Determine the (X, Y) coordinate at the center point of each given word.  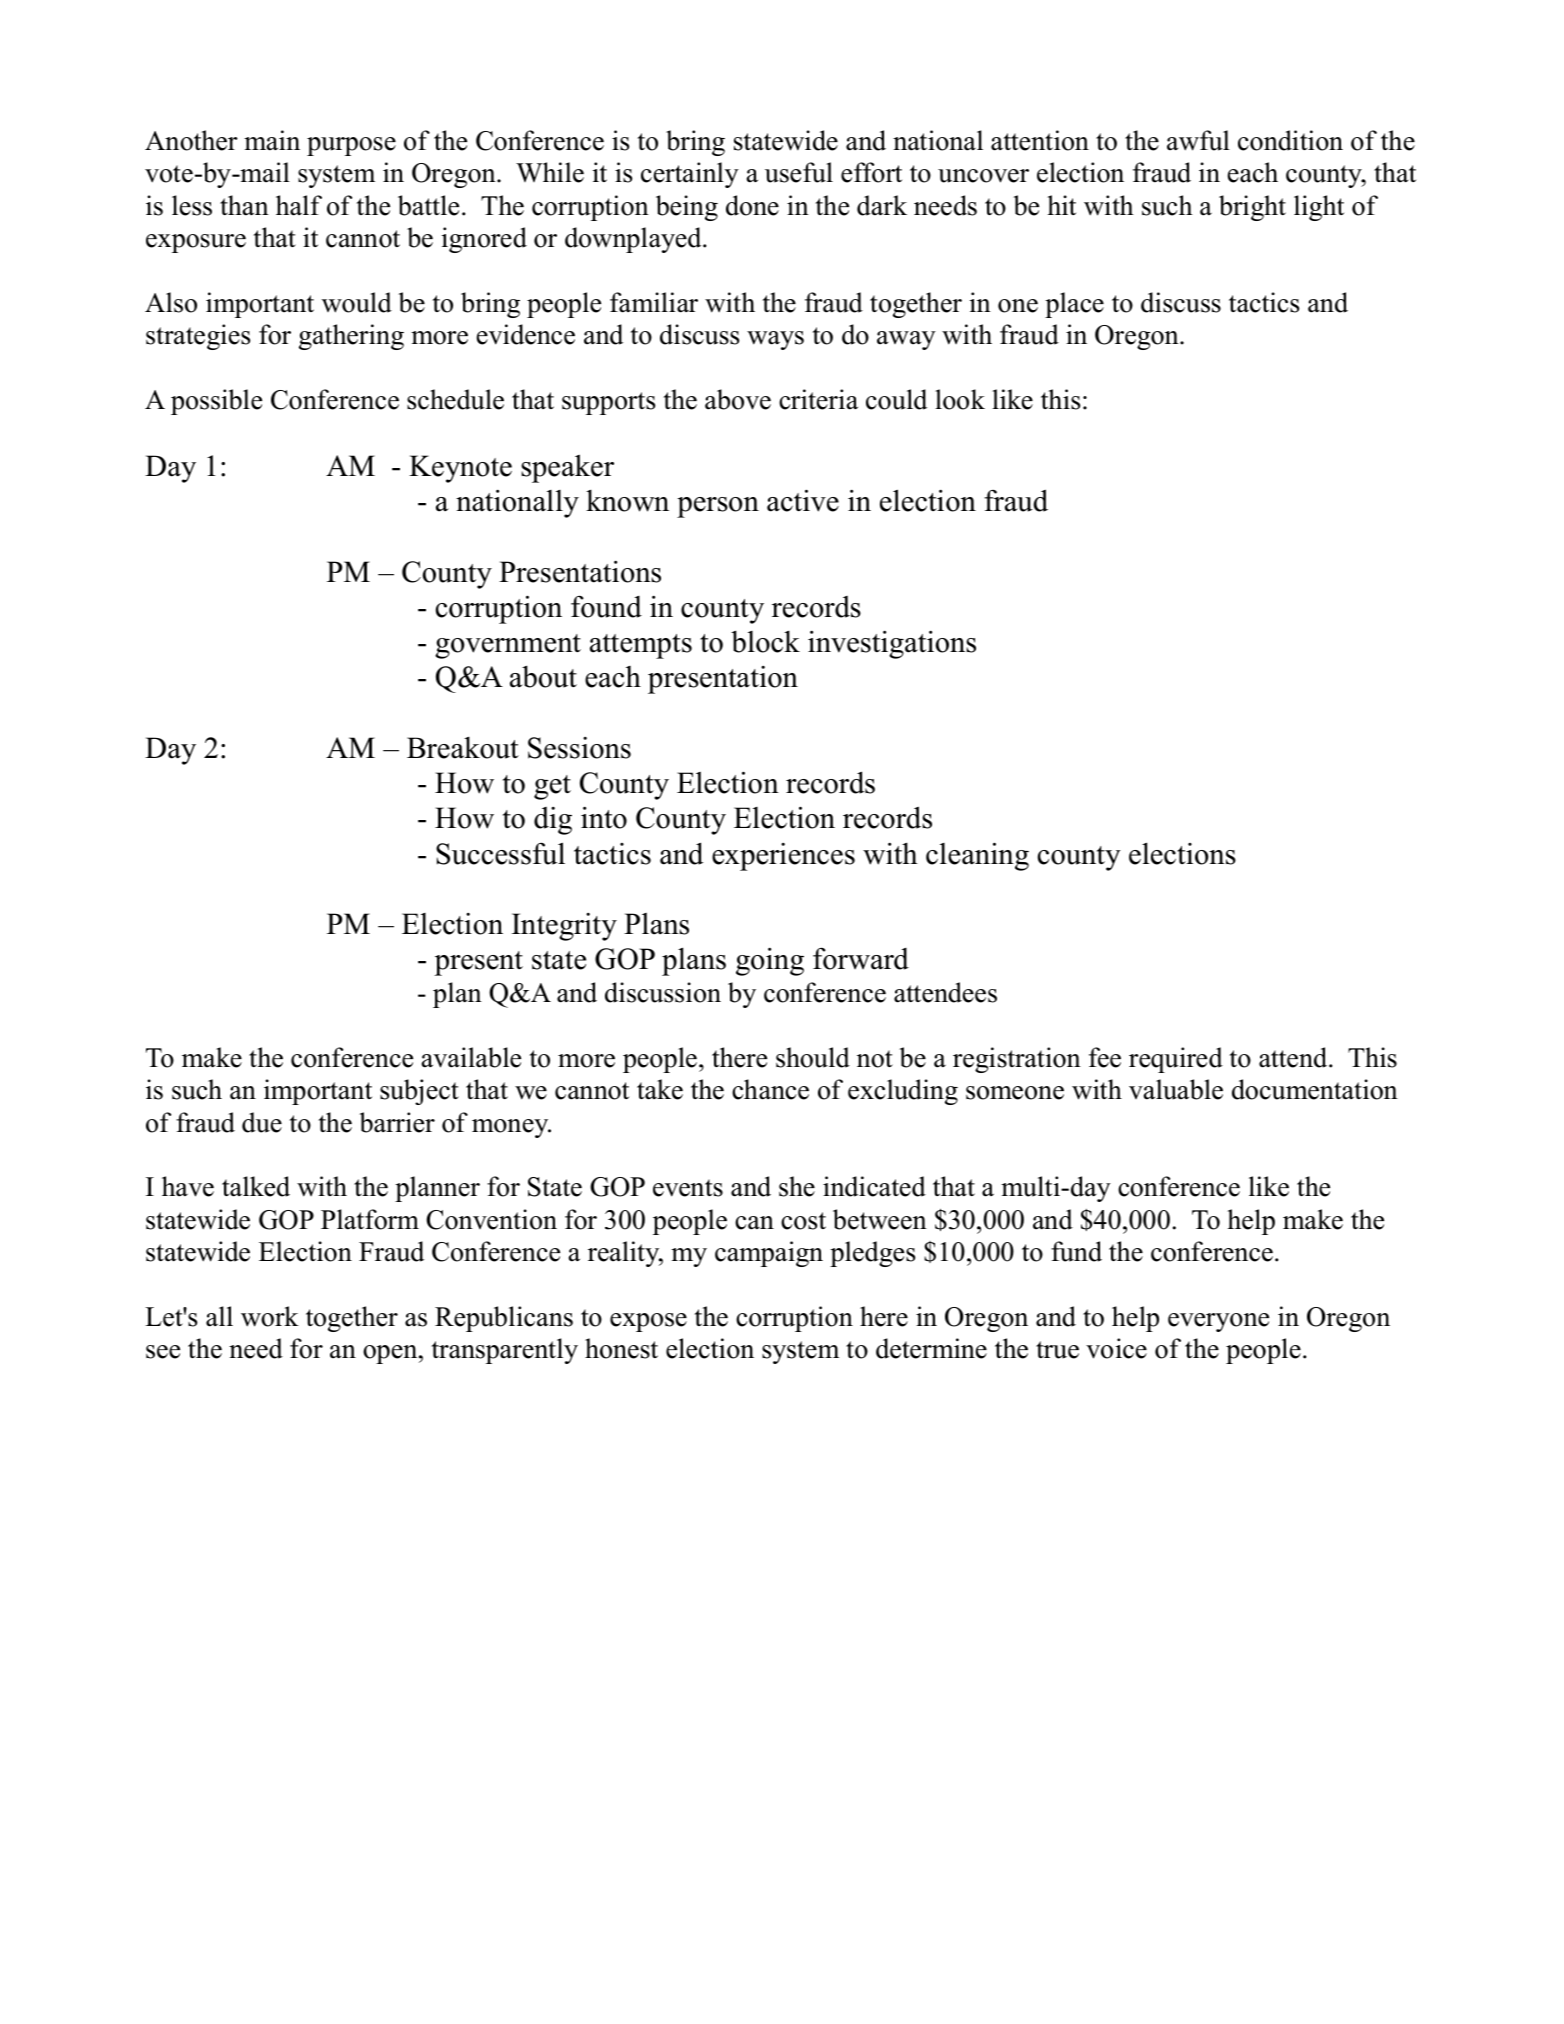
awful (1198, 140)
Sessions (579, 748)
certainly (690, 175)
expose (648, 1322)
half (299, 205)
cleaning (977, 856)
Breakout (463, 747)
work (270, 1316)
